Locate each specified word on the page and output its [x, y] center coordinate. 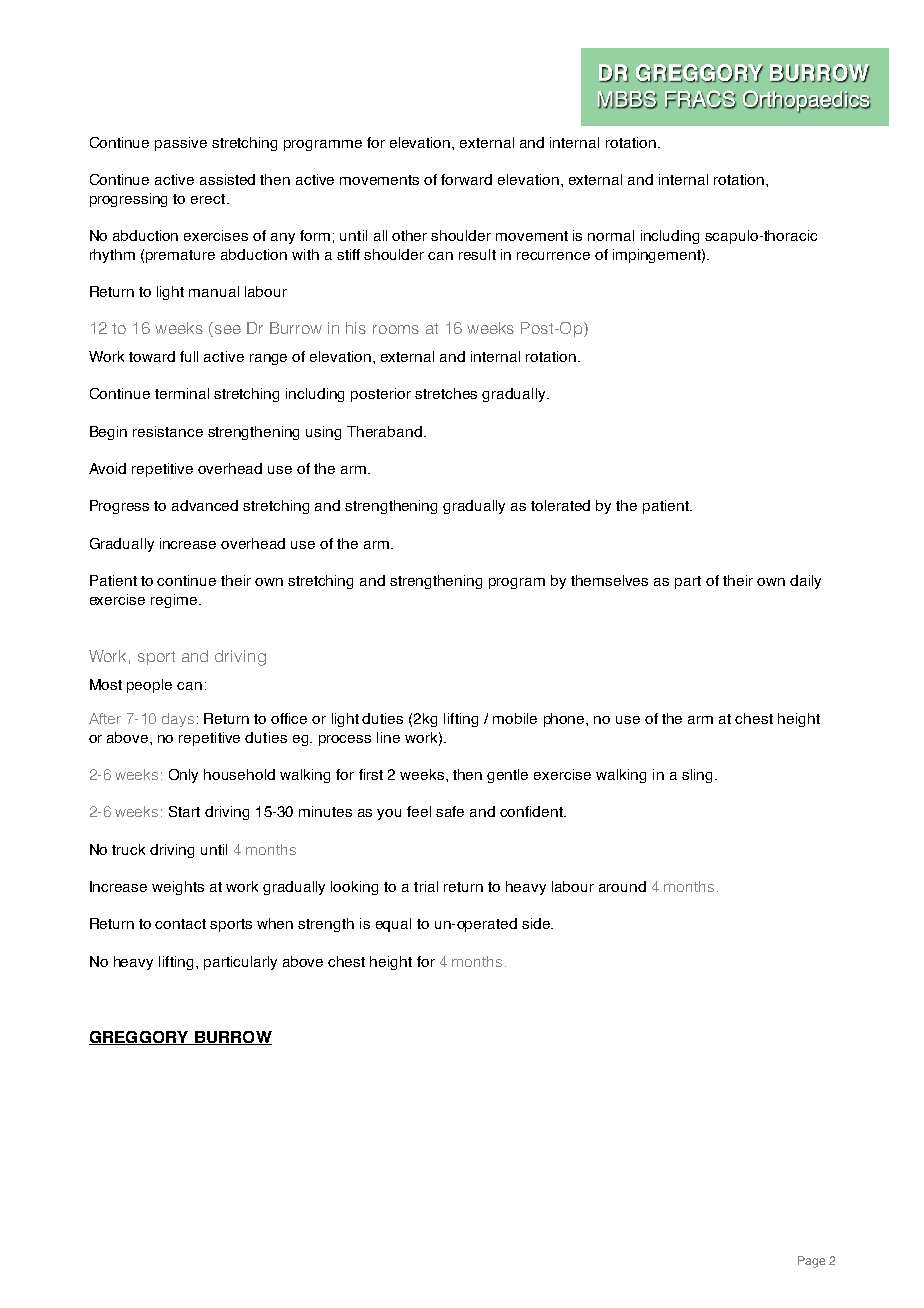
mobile [515, 718]
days [178, 720]
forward [466, 179]
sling [697, 776]
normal [611, 235]
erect [209, 199]
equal [393, 925]
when [275, 923]
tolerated [560, 505]
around [622, 886]
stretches [446, 393]
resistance [168, 431]
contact [180, 924]
